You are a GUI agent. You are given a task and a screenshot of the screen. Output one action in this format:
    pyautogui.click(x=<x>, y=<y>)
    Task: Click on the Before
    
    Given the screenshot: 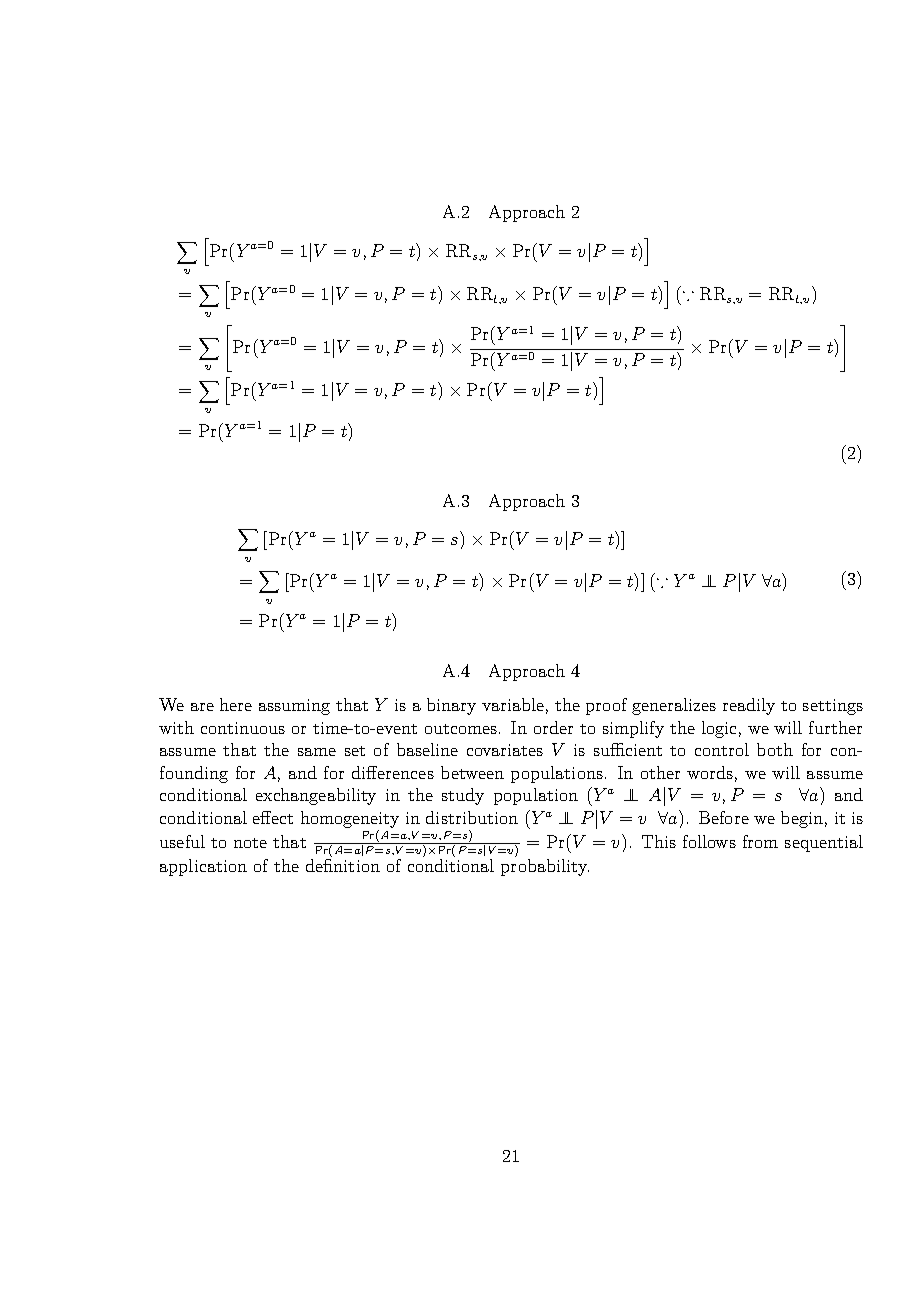 What is the action you would take?
    pyautogui.click(x=724, y=817)
